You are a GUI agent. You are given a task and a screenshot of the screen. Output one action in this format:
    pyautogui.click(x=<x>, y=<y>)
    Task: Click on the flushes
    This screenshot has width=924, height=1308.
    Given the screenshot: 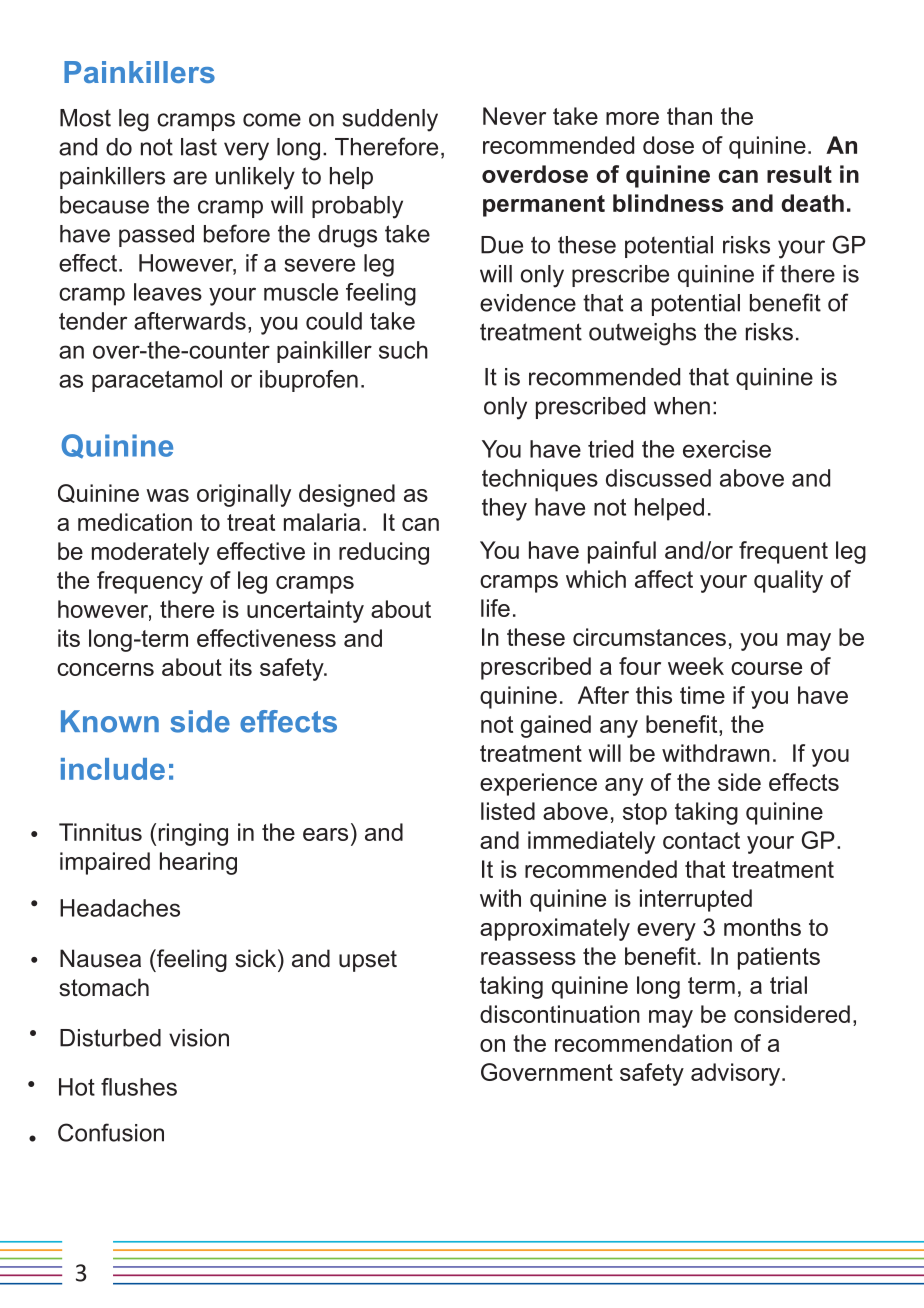 What is the action you would take?
    pyautogui.click(x=139, y=1087)
